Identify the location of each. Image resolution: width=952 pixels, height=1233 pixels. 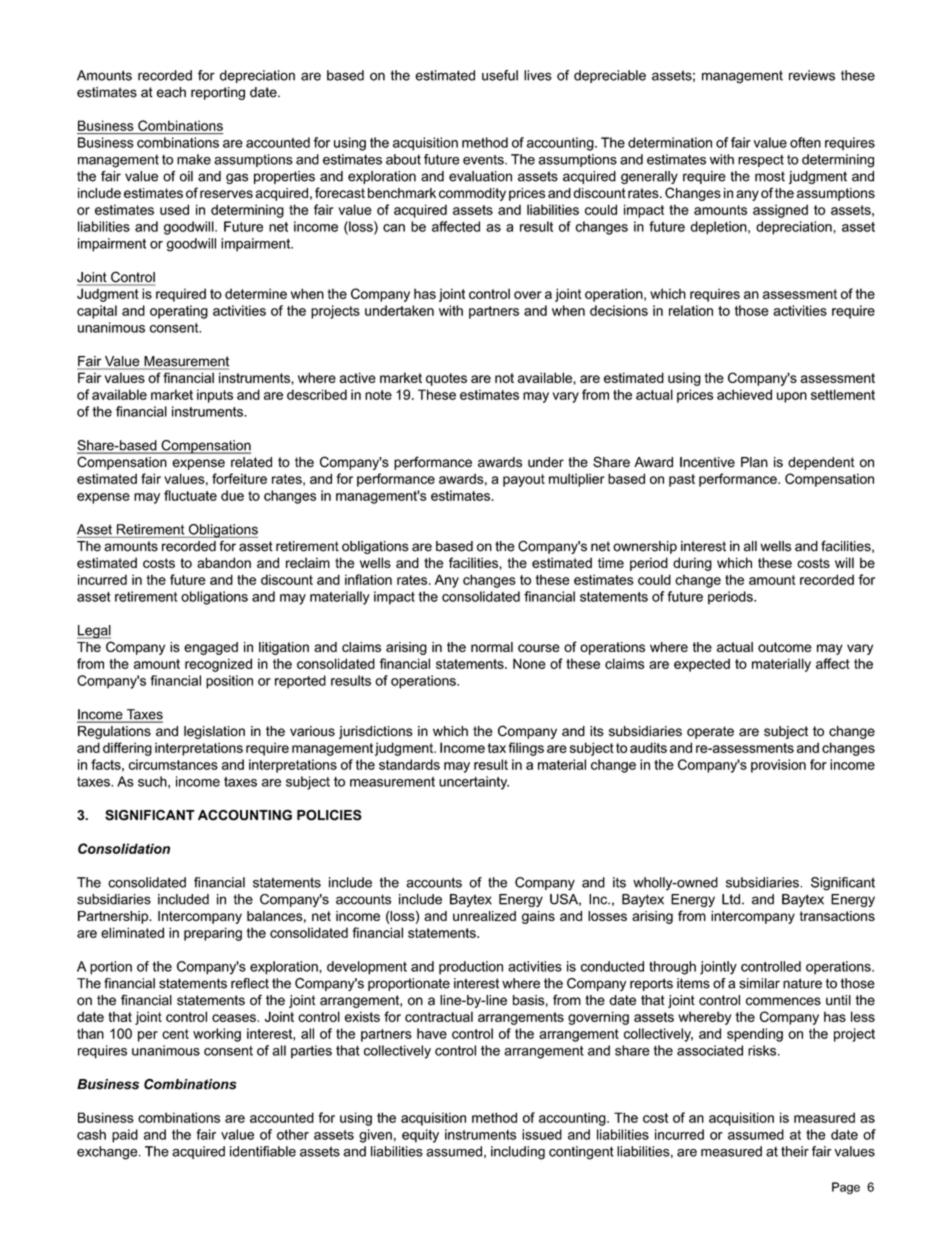
(171, 92).
